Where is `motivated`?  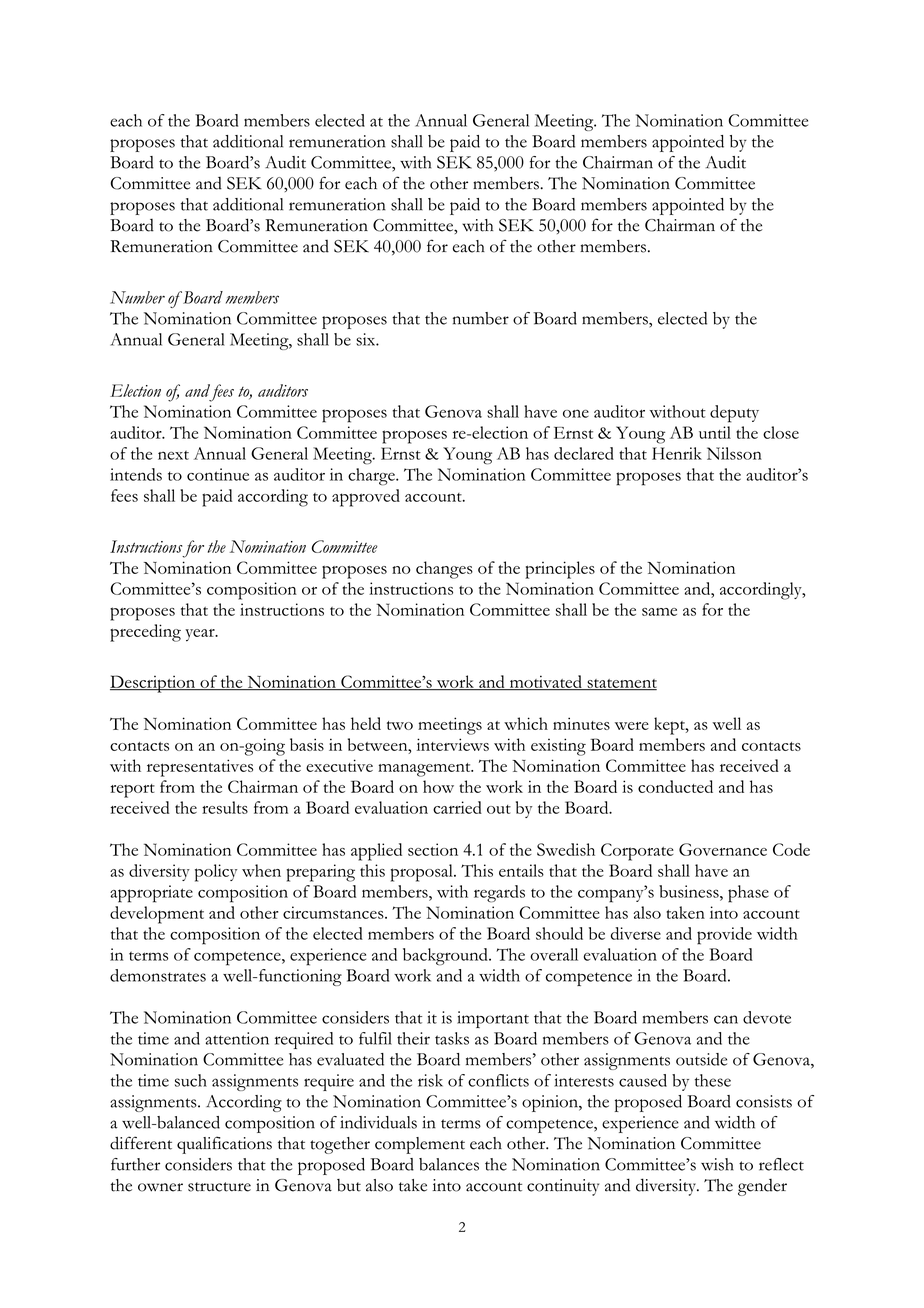 motivated is located at coordinates (545, 682).
